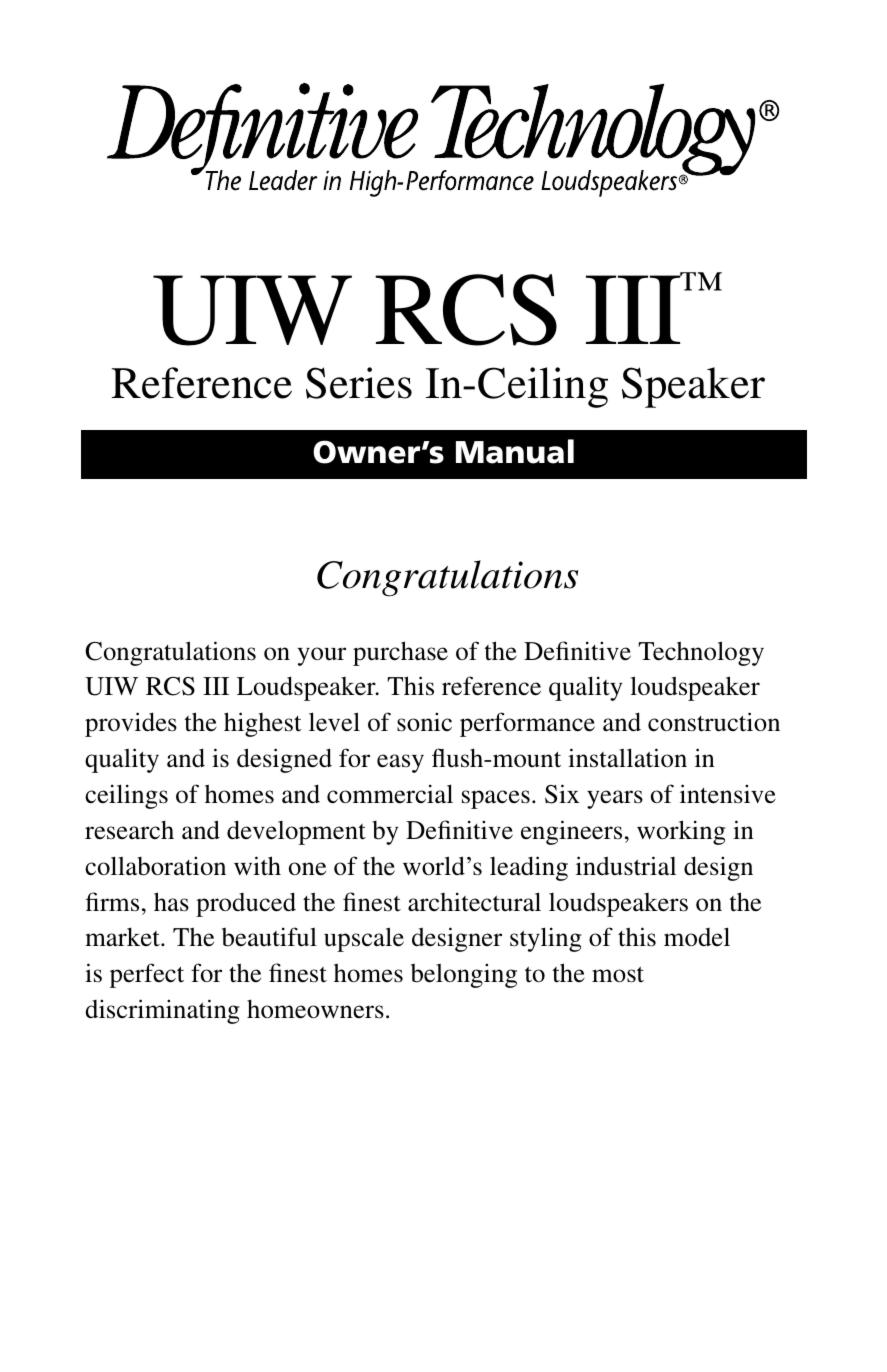 This screenshot has width=887, height=1372. Describe the element at coordinates (515, 451) in the screenshot. I see `Manual` at that location.
